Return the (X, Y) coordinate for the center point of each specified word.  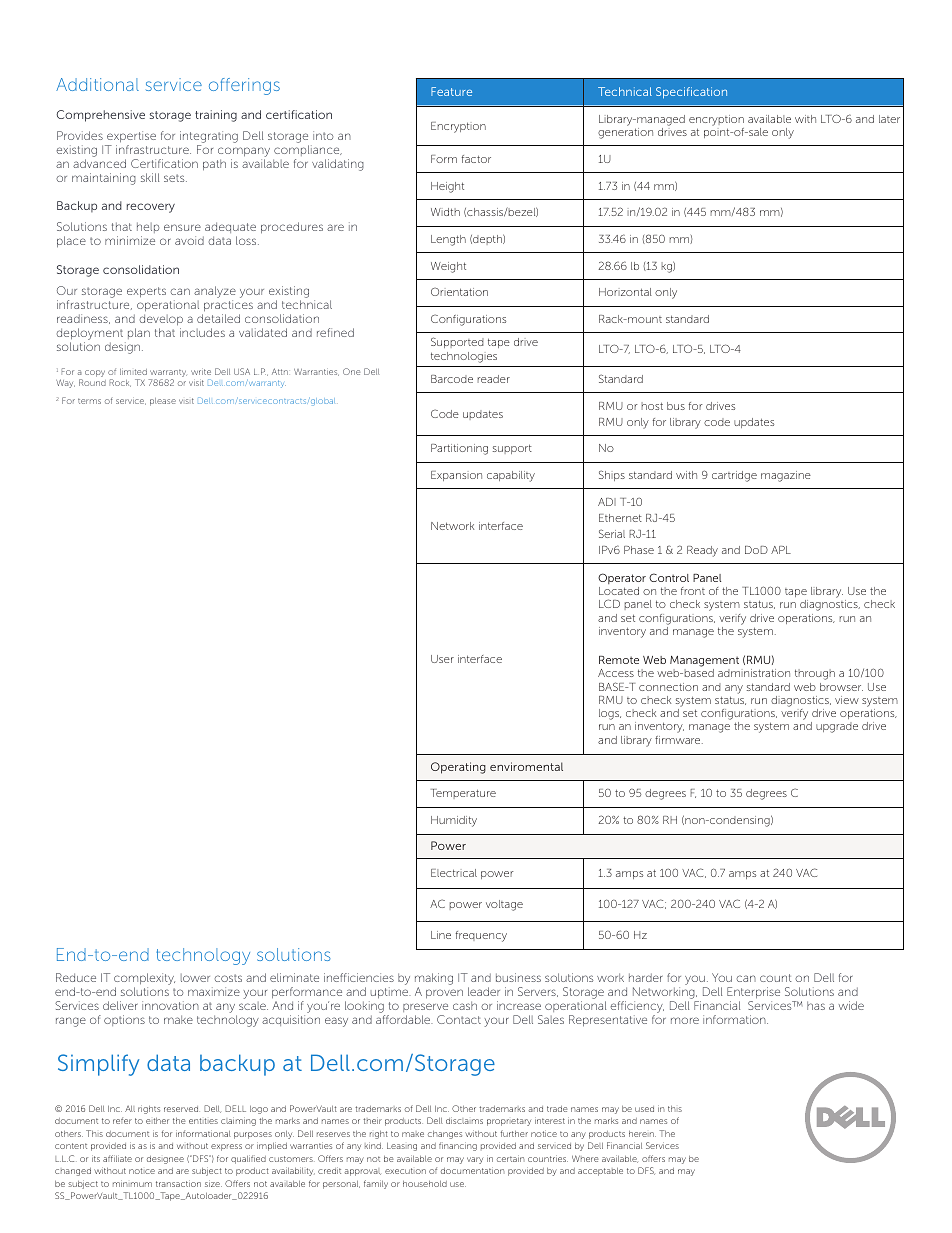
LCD (609, 603)
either (157, 1121)
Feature (451, 91)
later (889, 119)
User (442, 659)
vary (475, 1160)
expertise (130, 138)
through (815, 674)
